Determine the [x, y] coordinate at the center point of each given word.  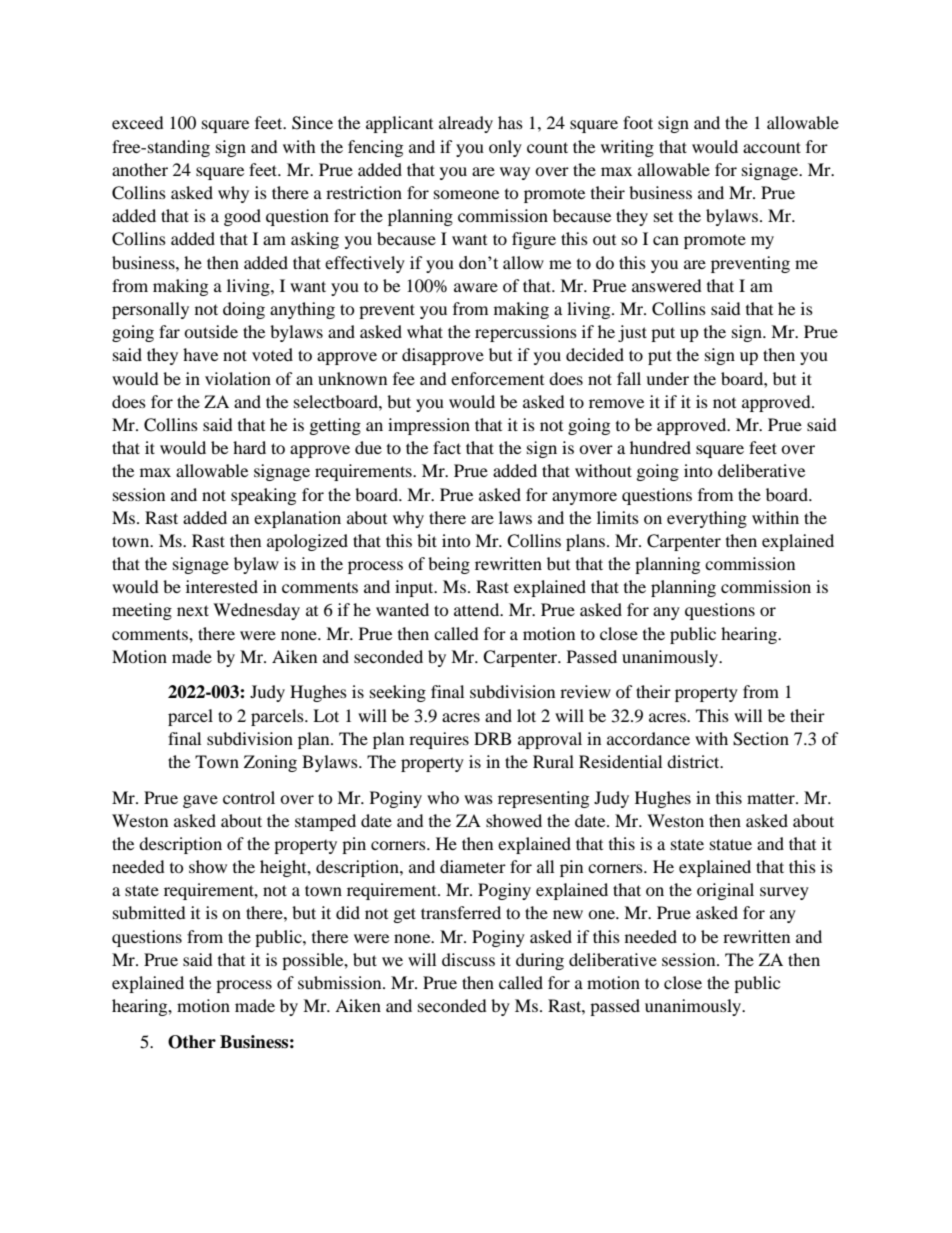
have [200, 354]
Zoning [270, 763]
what [425, 331]
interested [222, 586]
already [466, 124]
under [667, 378]
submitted [149, 912]
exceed [138, 122]
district [694, 761]
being [449, 565]
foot [638, 122]
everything [707, 519]
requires [439, 740]
